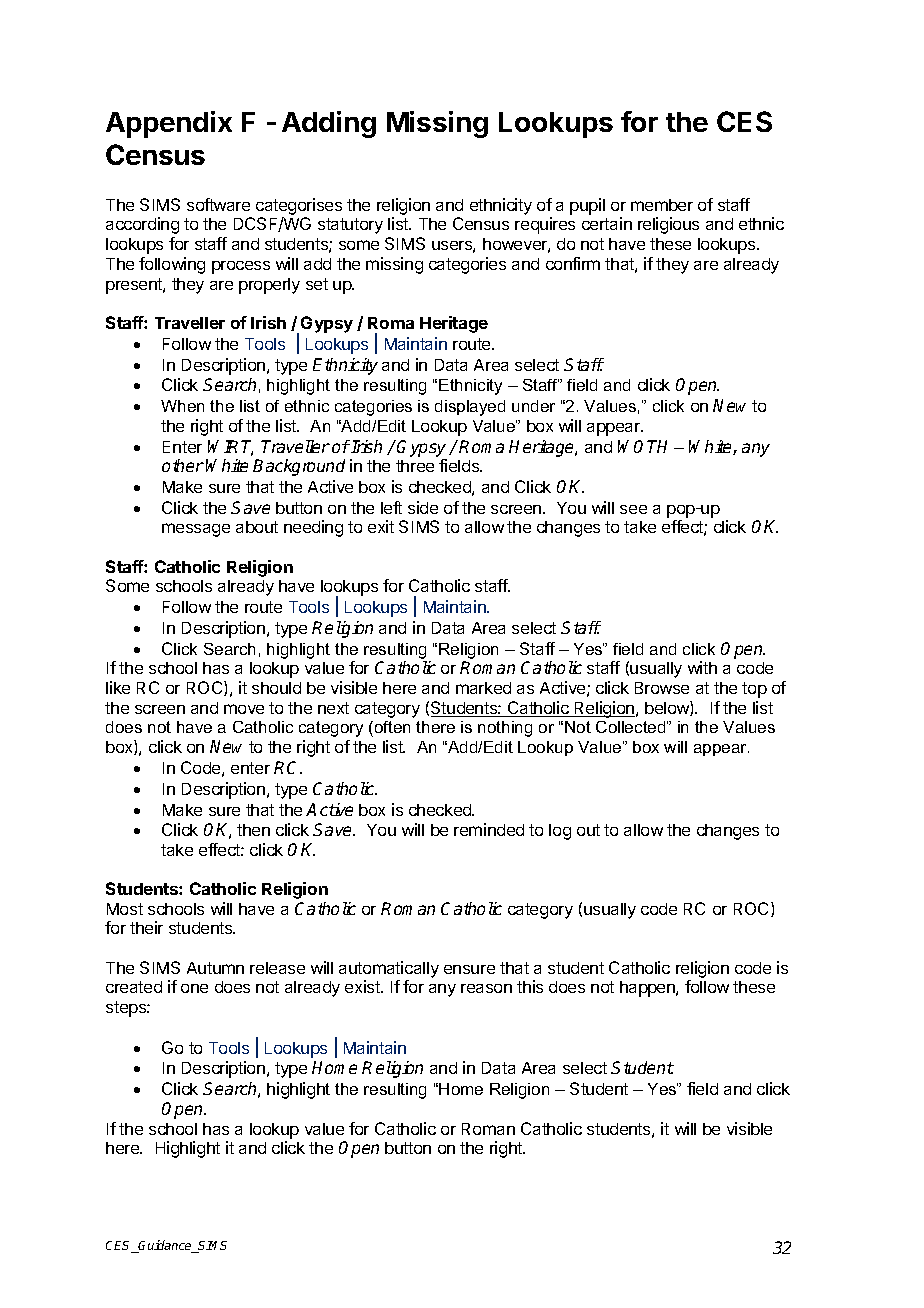 The height and width of the screenshot is (1308, 924). I want to click on happen, so click(648, 989).
